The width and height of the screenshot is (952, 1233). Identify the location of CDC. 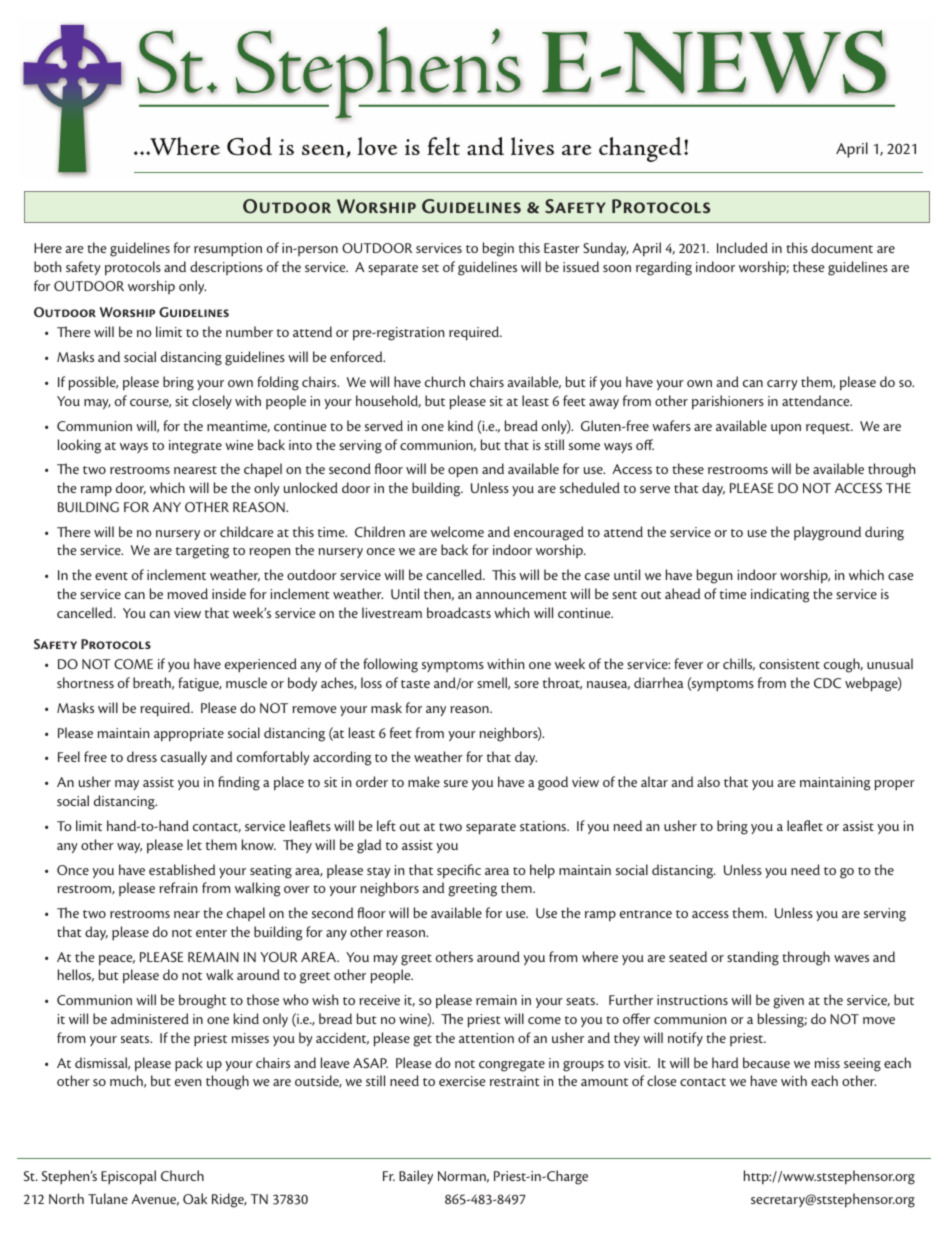
(827, 683).
